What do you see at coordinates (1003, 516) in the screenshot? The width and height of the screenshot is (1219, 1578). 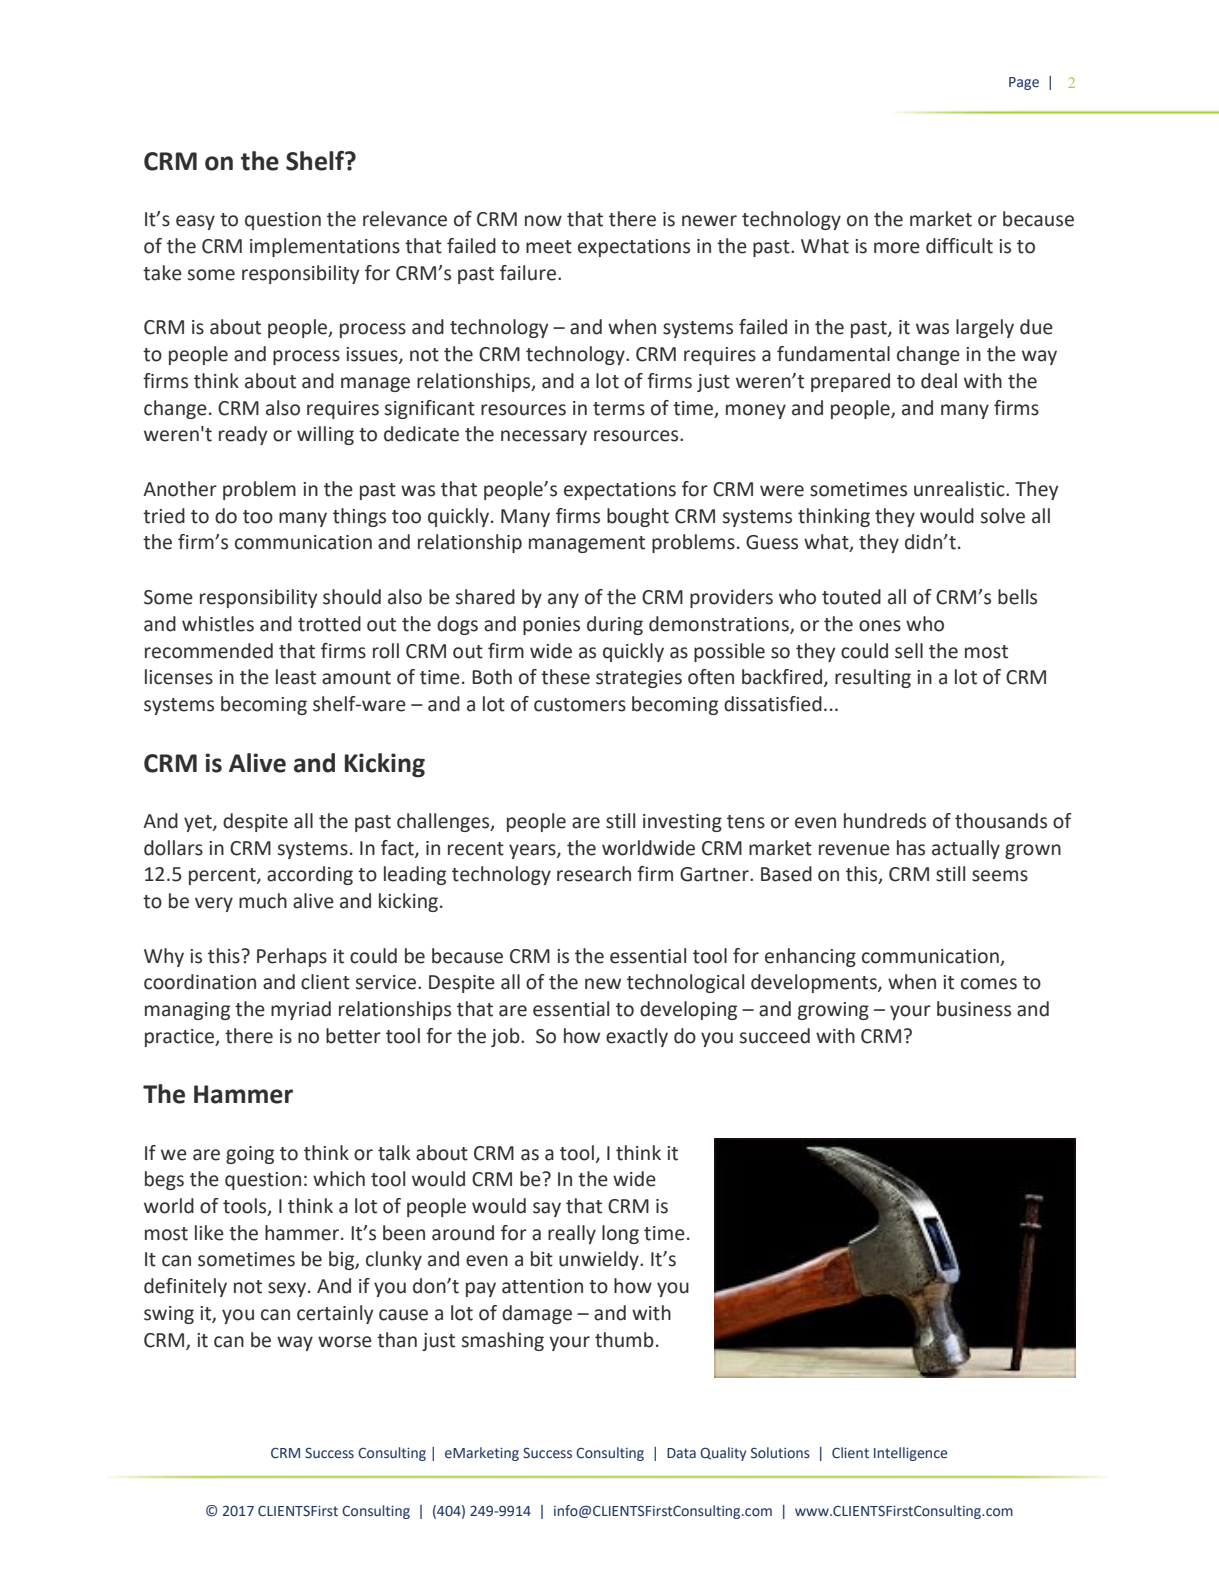 I see `solve` at bounding box center [1003, 516].
